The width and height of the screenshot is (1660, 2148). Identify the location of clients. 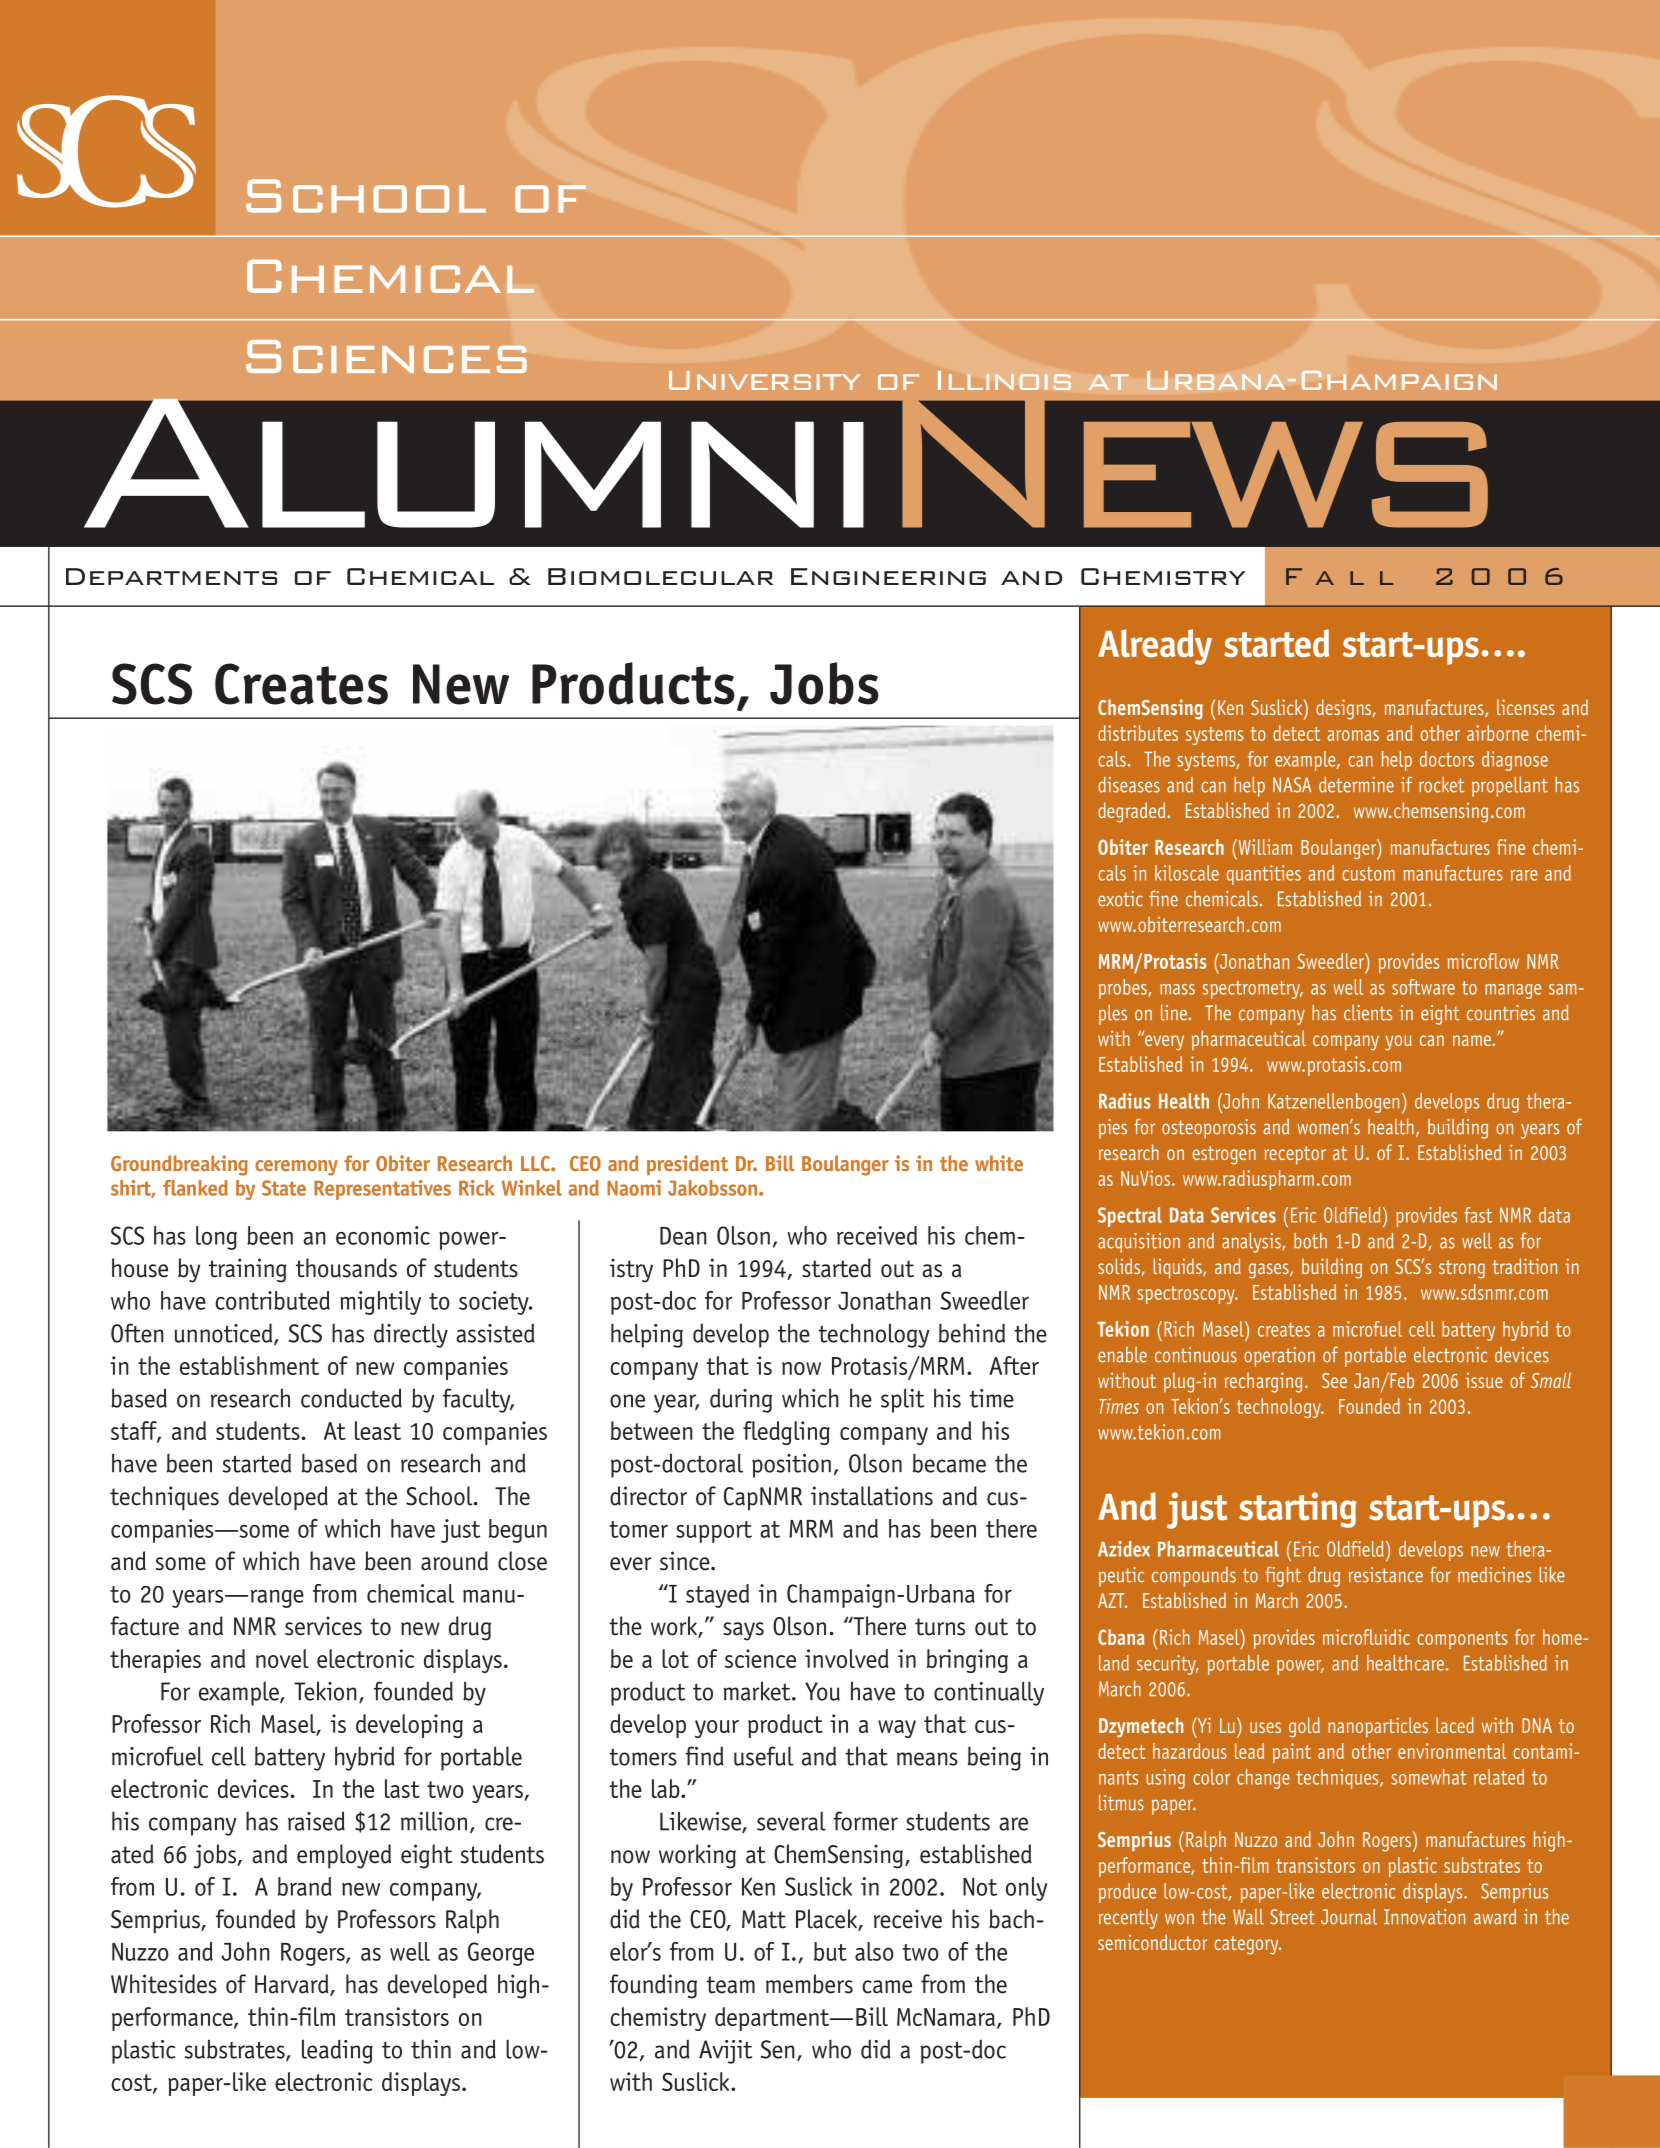
(1368, 1013).
